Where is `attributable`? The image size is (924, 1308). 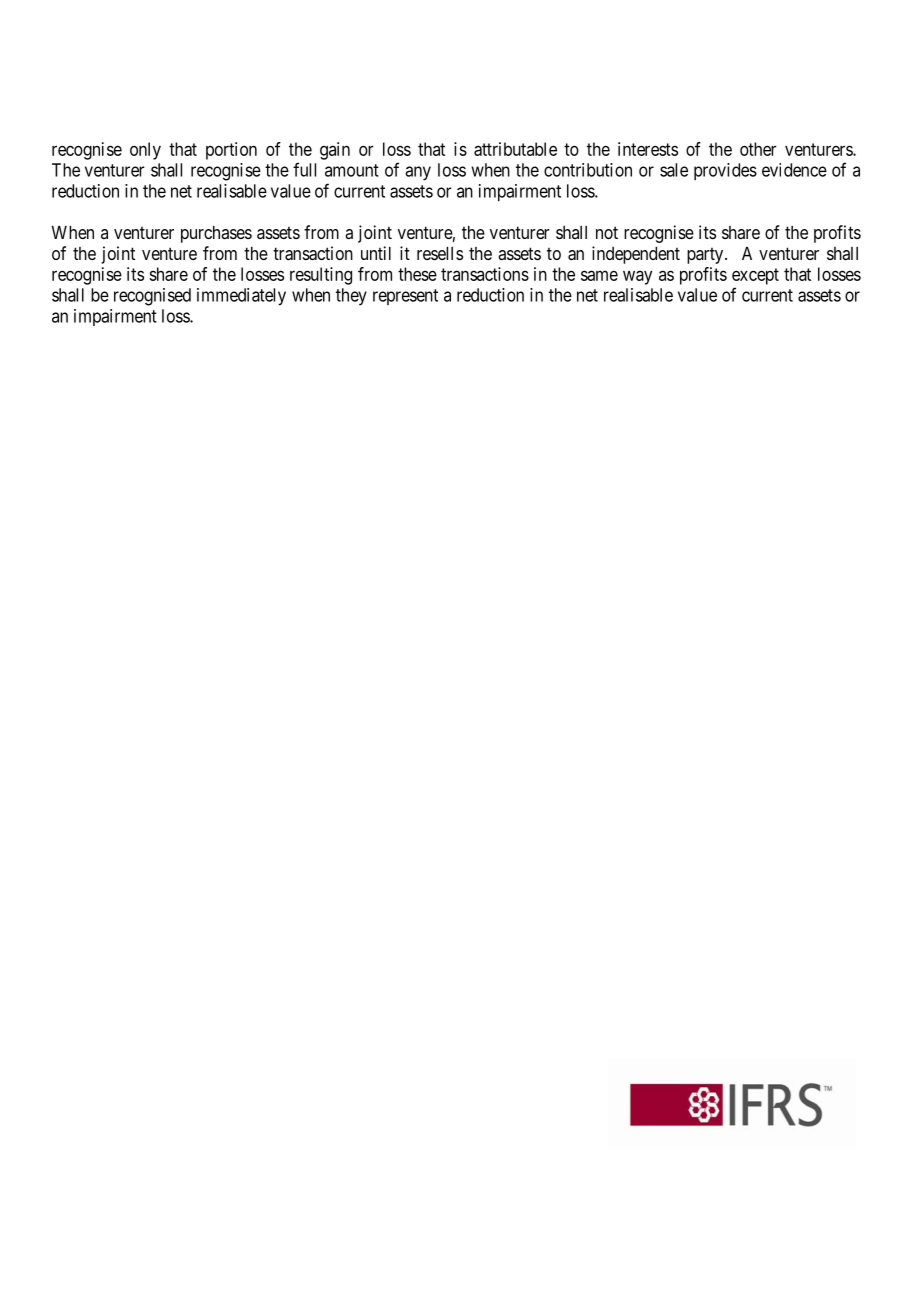 attributable is located at coordinates (515, 149).
